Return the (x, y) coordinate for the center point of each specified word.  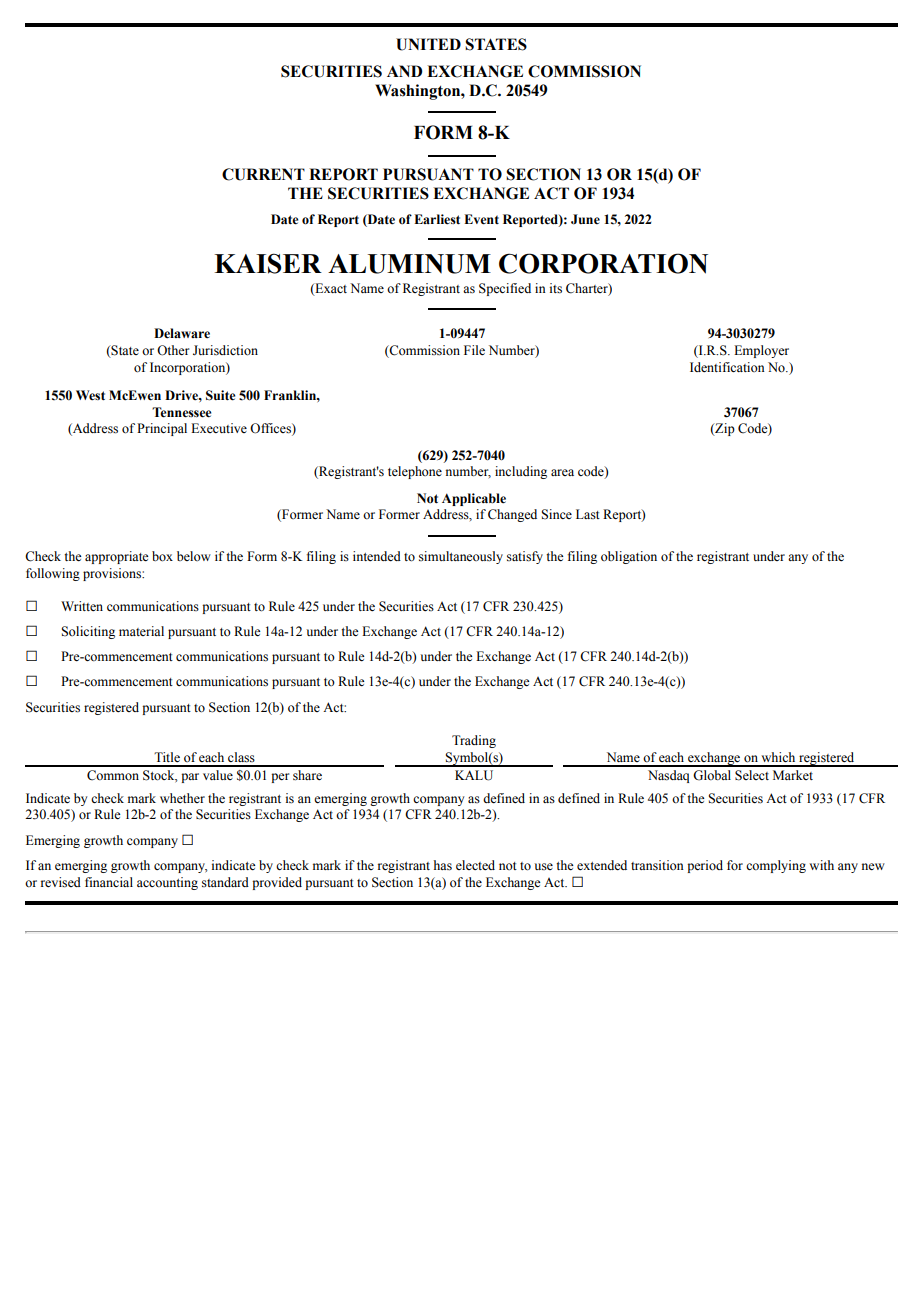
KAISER (268, 263)
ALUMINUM (409, 264)
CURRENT (263, 174)
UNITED (428, 44)
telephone (415, 472)
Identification (727, 367)
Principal (162, 429)
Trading (474, 741)
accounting (167, 883)
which (778, 757)
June (585, 219)
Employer (761, 351)
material (141, 631)
